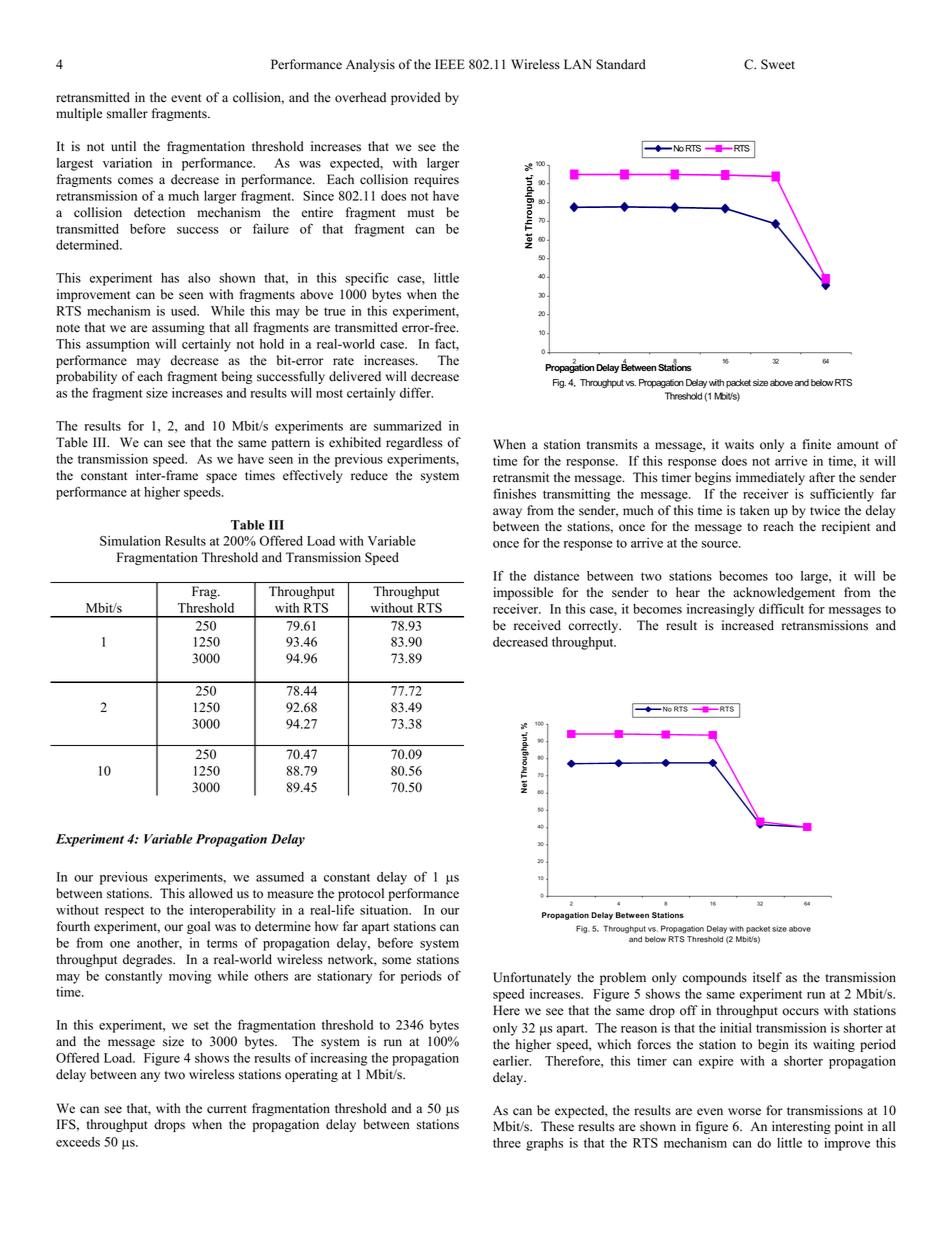 This document has width=952, height=1233. I want to click on Sweet, so click(778, 64).
